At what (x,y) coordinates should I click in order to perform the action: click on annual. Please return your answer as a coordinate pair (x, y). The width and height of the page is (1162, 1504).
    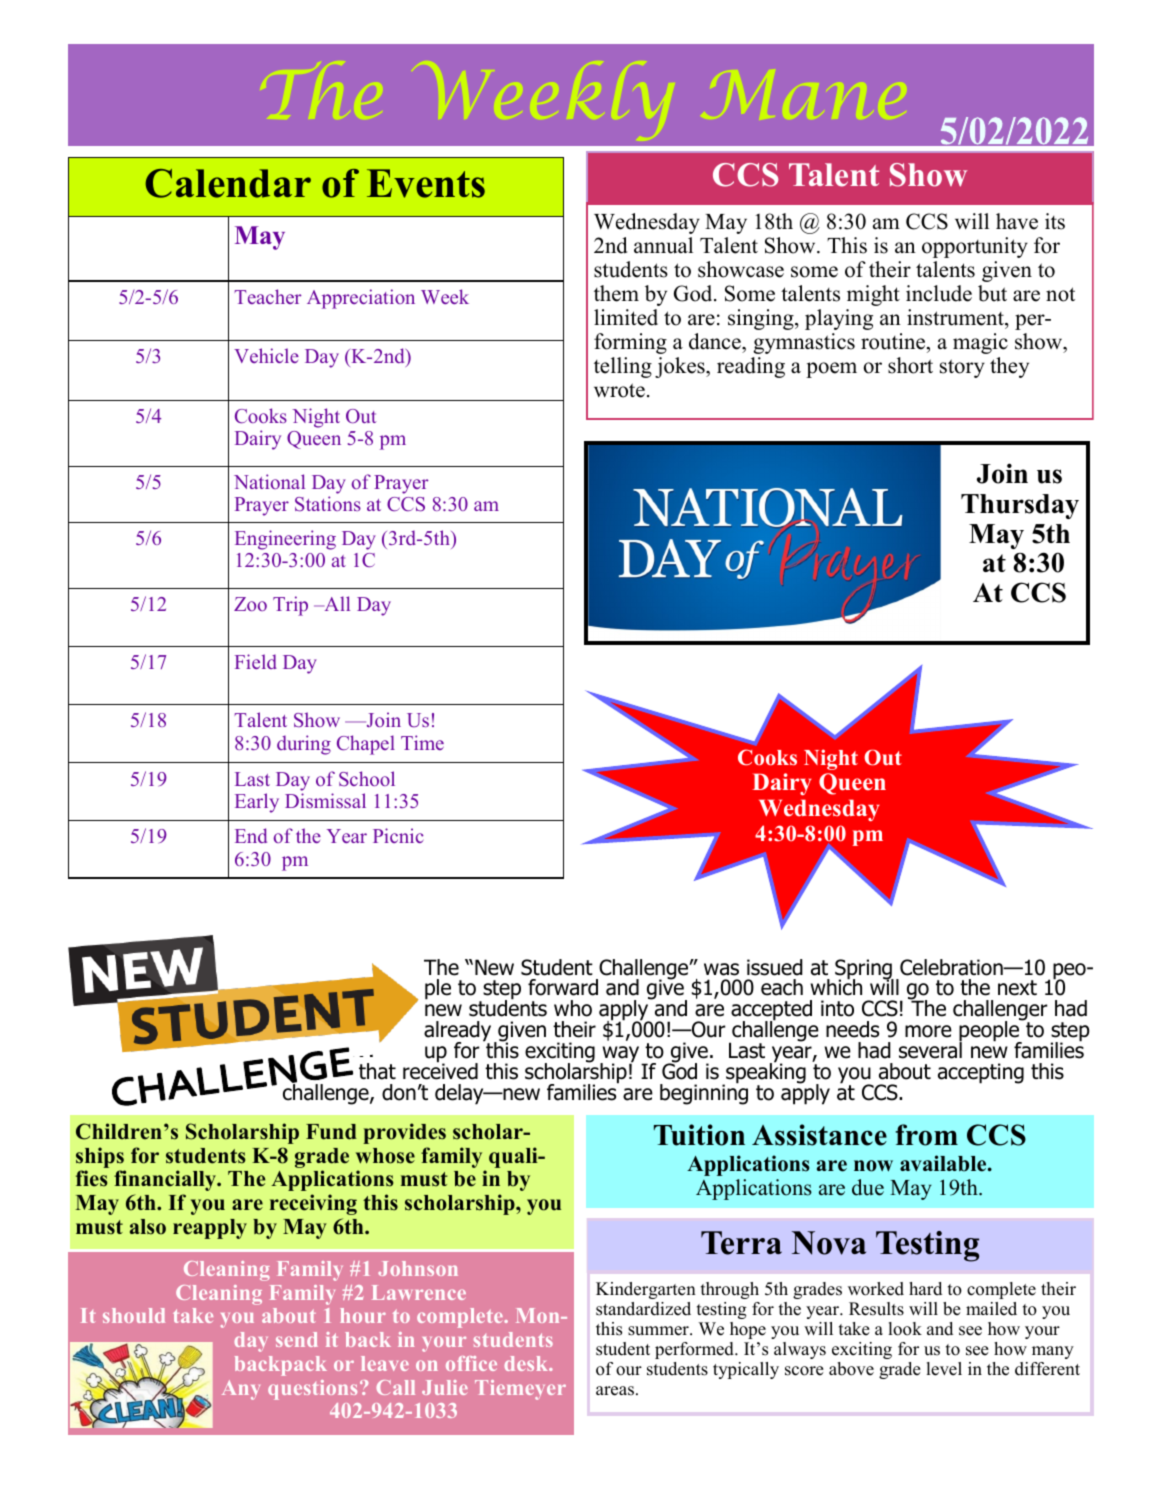
    Looking at the image, I should click on (663, 245).
